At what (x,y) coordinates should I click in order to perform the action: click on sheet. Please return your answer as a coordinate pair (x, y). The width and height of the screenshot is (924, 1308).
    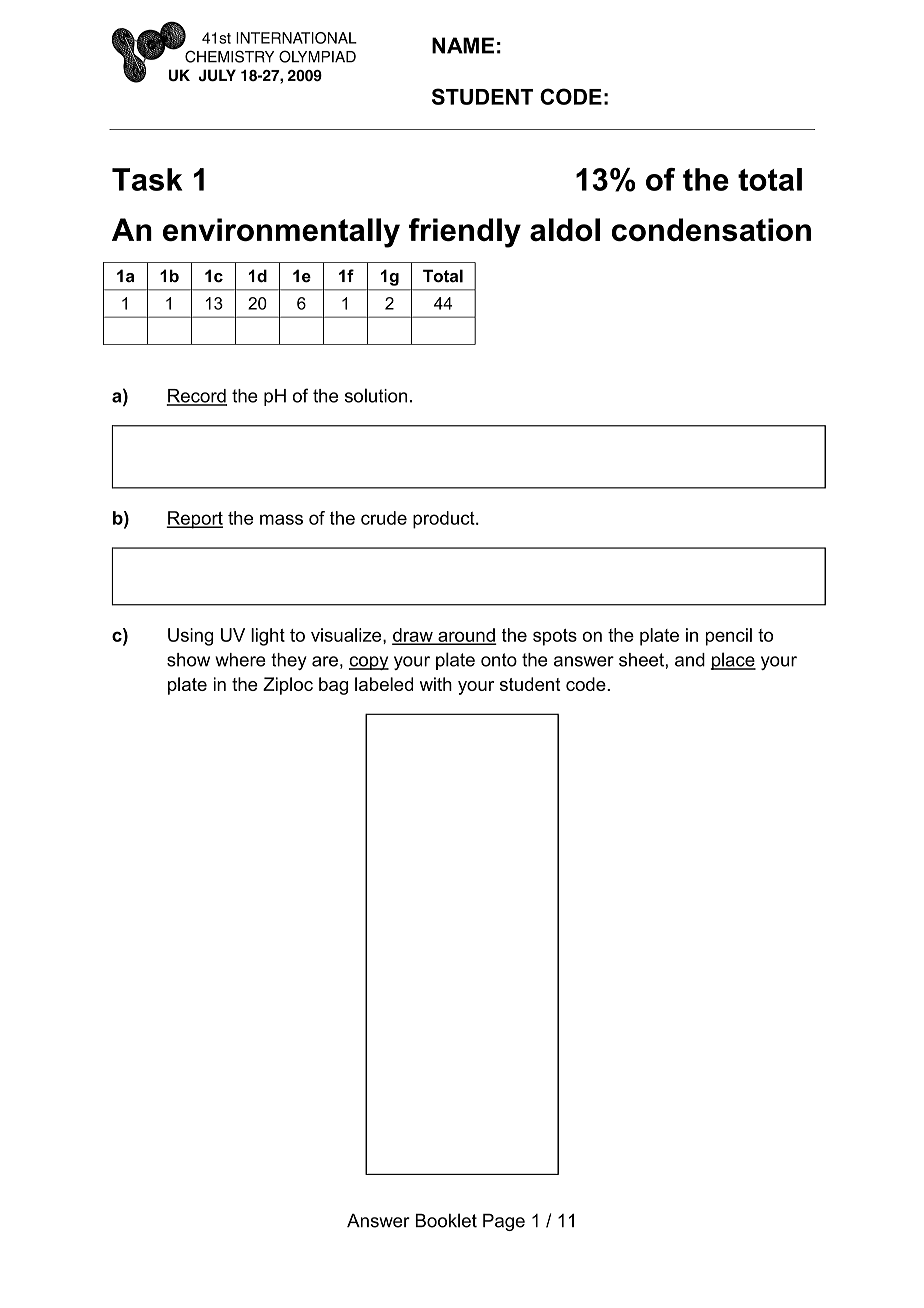
    Looking at the image, I should click on (642, 660).
